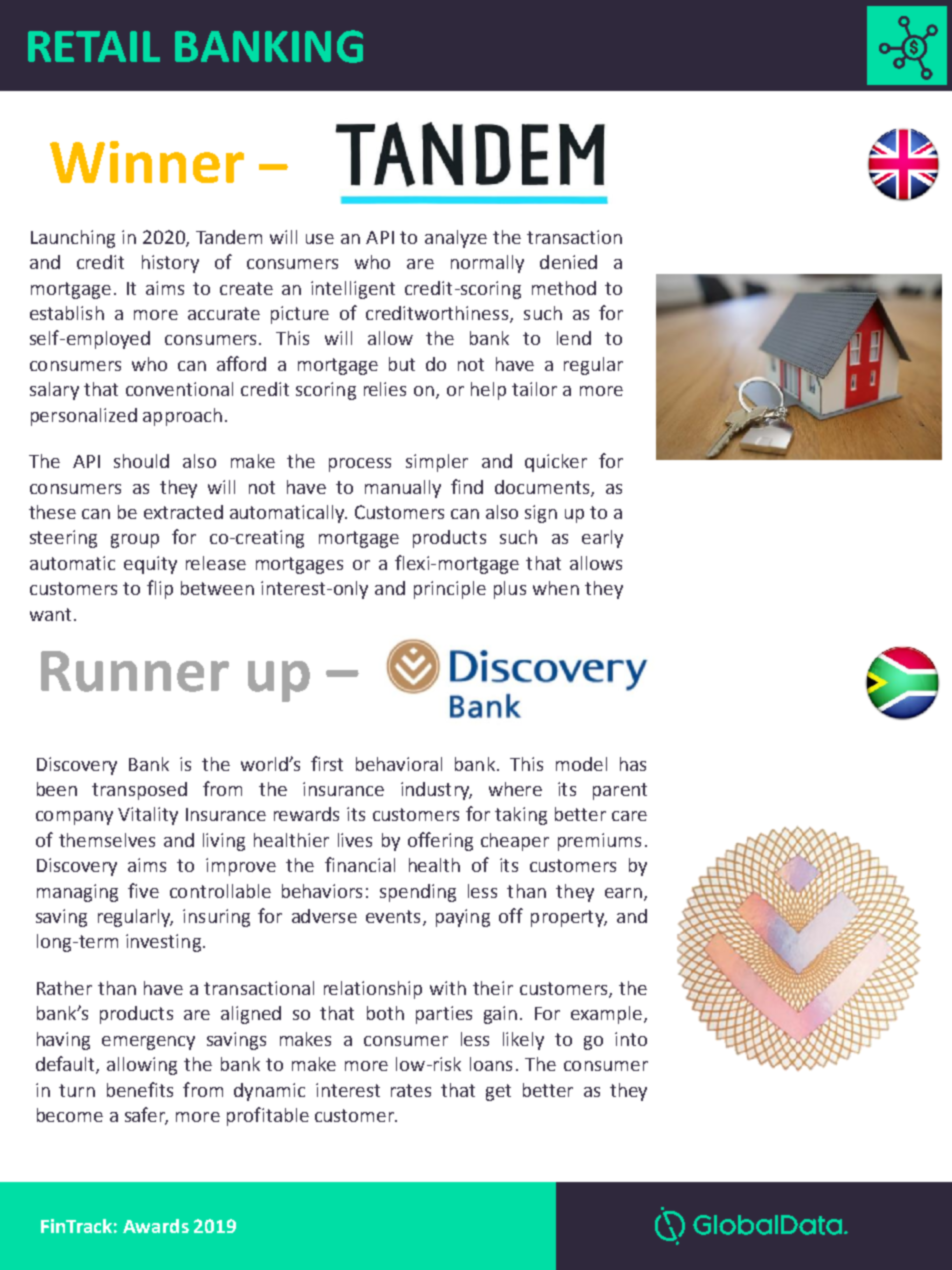 This document has height=1270, width=952. Describe the element at coordinates (94, 46) in the document. I see `RETAIL` at that location.
